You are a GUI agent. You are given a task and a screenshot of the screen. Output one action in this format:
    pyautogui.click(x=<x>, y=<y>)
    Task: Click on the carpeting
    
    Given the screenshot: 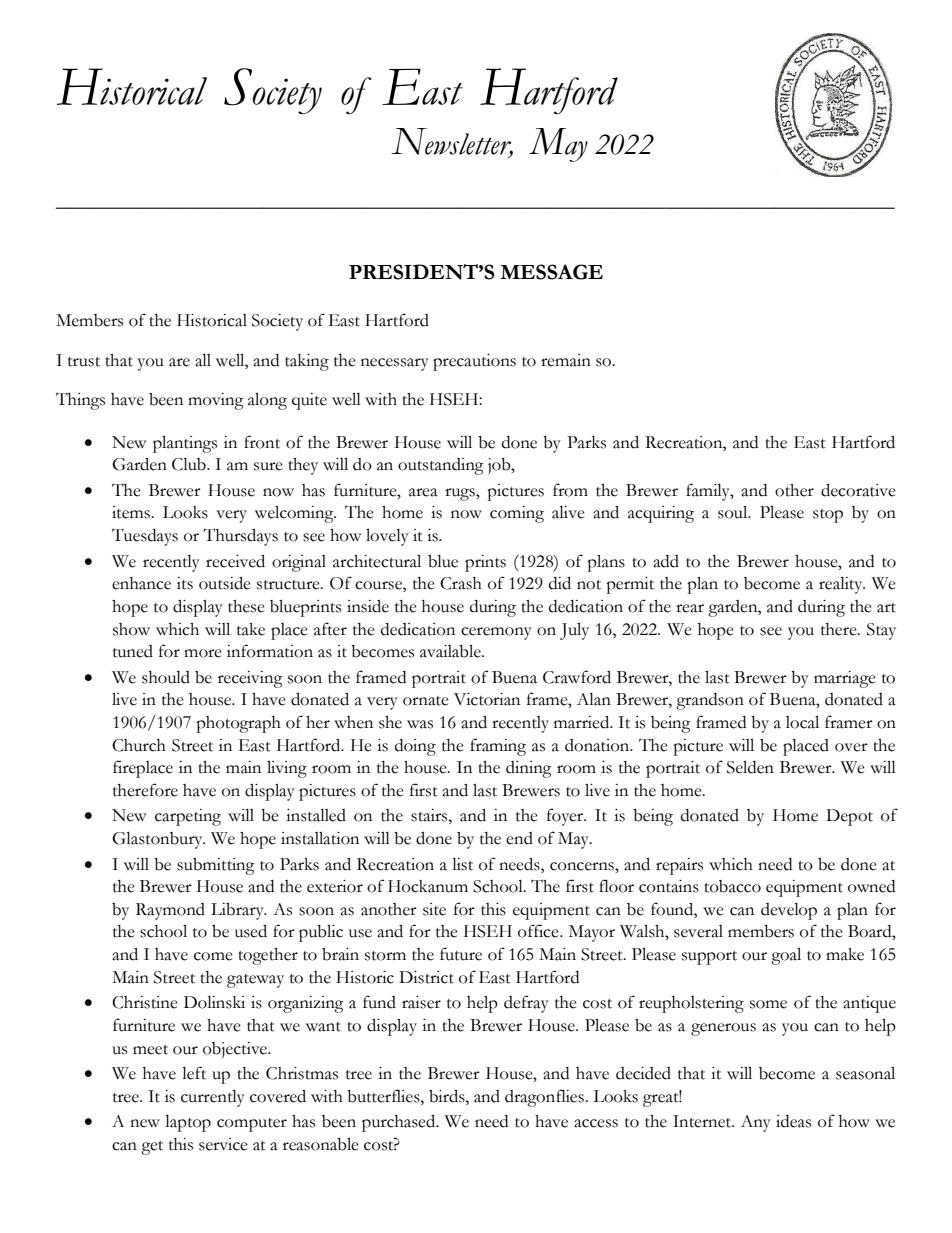 What is the action you would take?
    pyautogui.click(x=188, y=817)
